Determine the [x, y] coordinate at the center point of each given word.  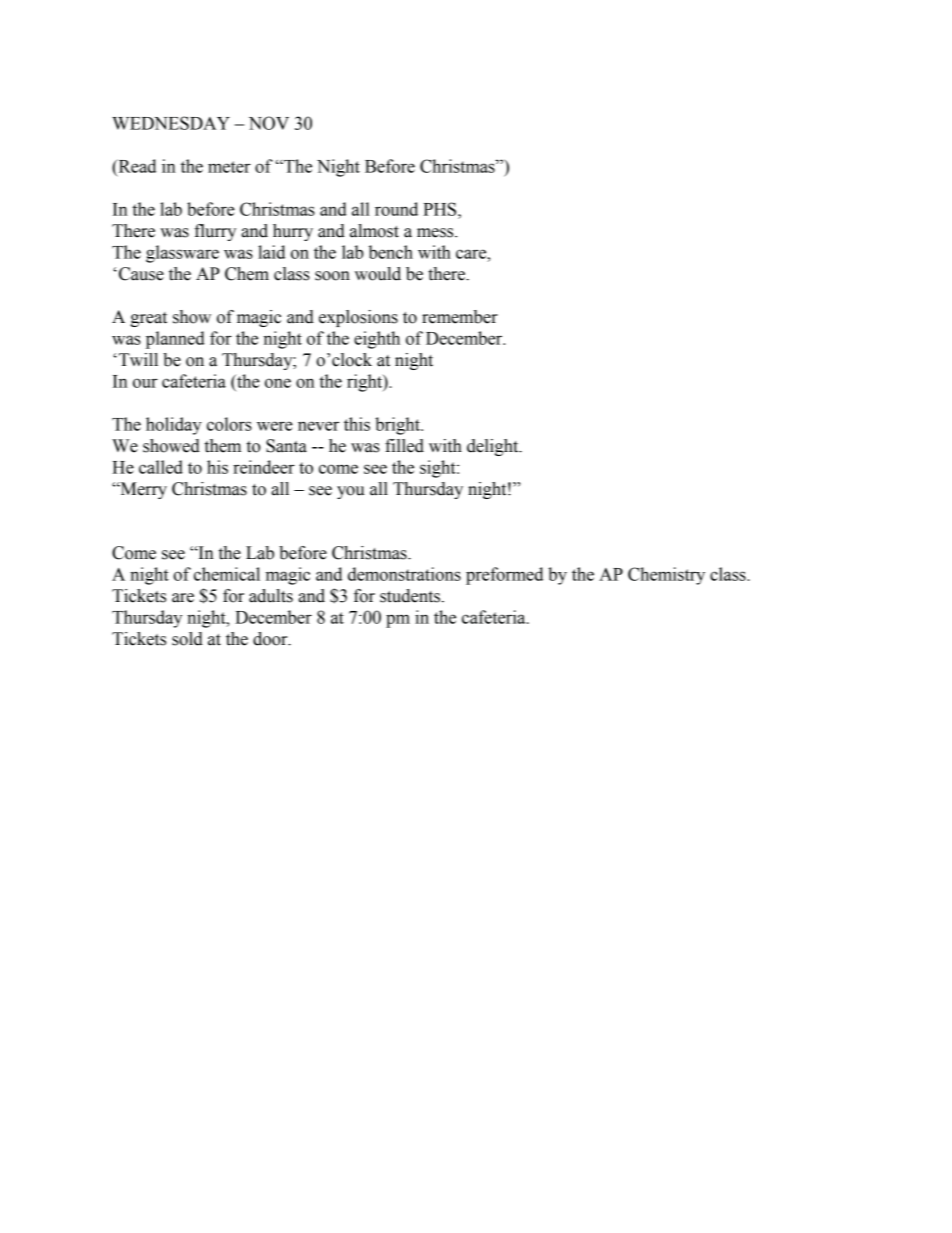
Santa [286, 446]
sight [439, 469]
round [396, 209]
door [271, 639]
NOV [269, 123]
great [148, 319]
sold [187, 639]
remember [460, 317]
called [161, 467]
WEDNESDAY [171, 123]
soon [332, 276]
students [410, 596]
